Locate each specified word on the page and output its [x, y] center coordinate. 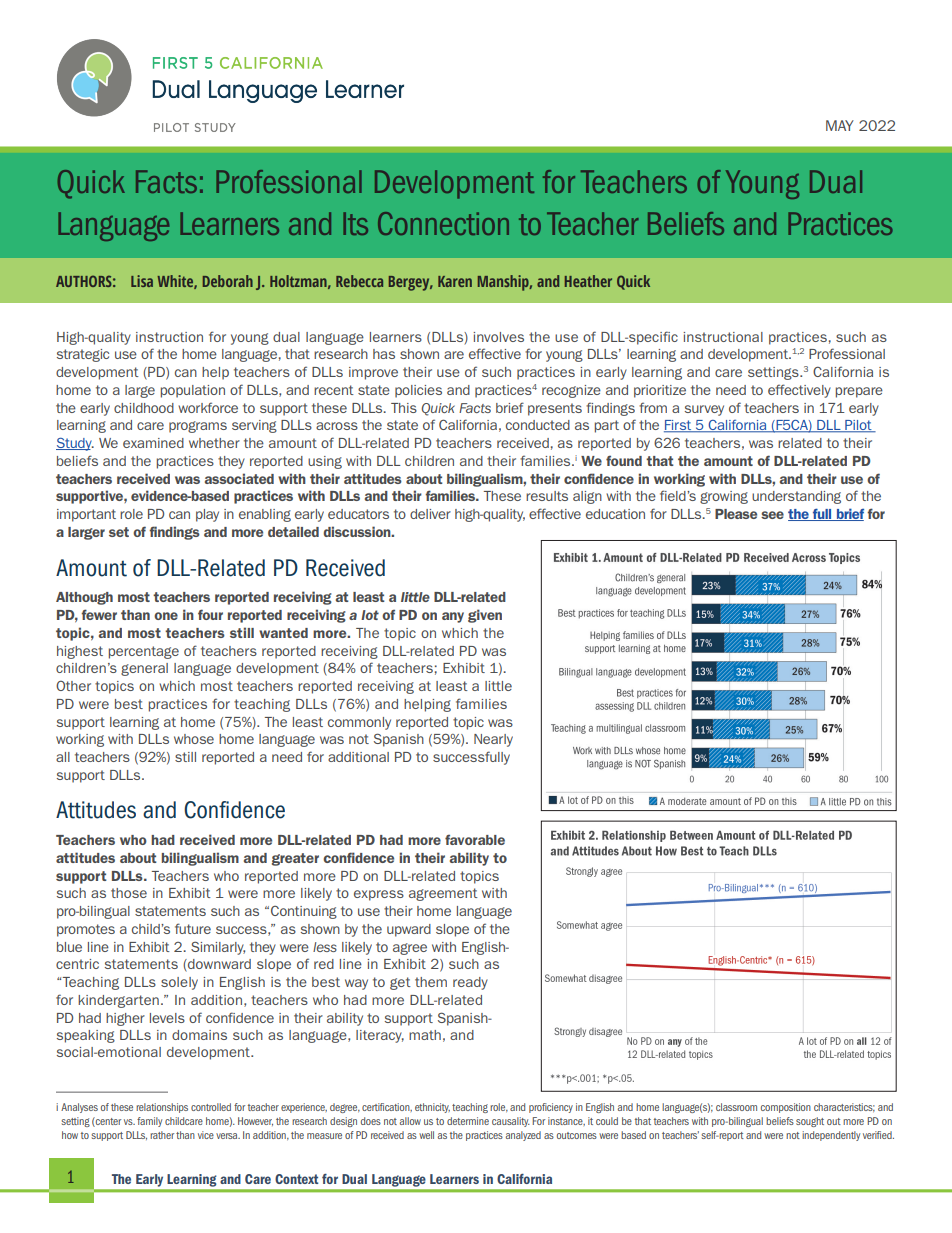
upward [409, 930]
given [485, 616]
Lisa [142, 281]
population [193, 391]
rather [162, 1135]
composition [786, 1108]
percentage [144, 652]
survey [704, 410]
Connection [443, 223]
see [772, 515]
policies [418, 391]
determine [468, 1121]
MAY [840, 125]
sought [810, 1122]
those [129, 893]
